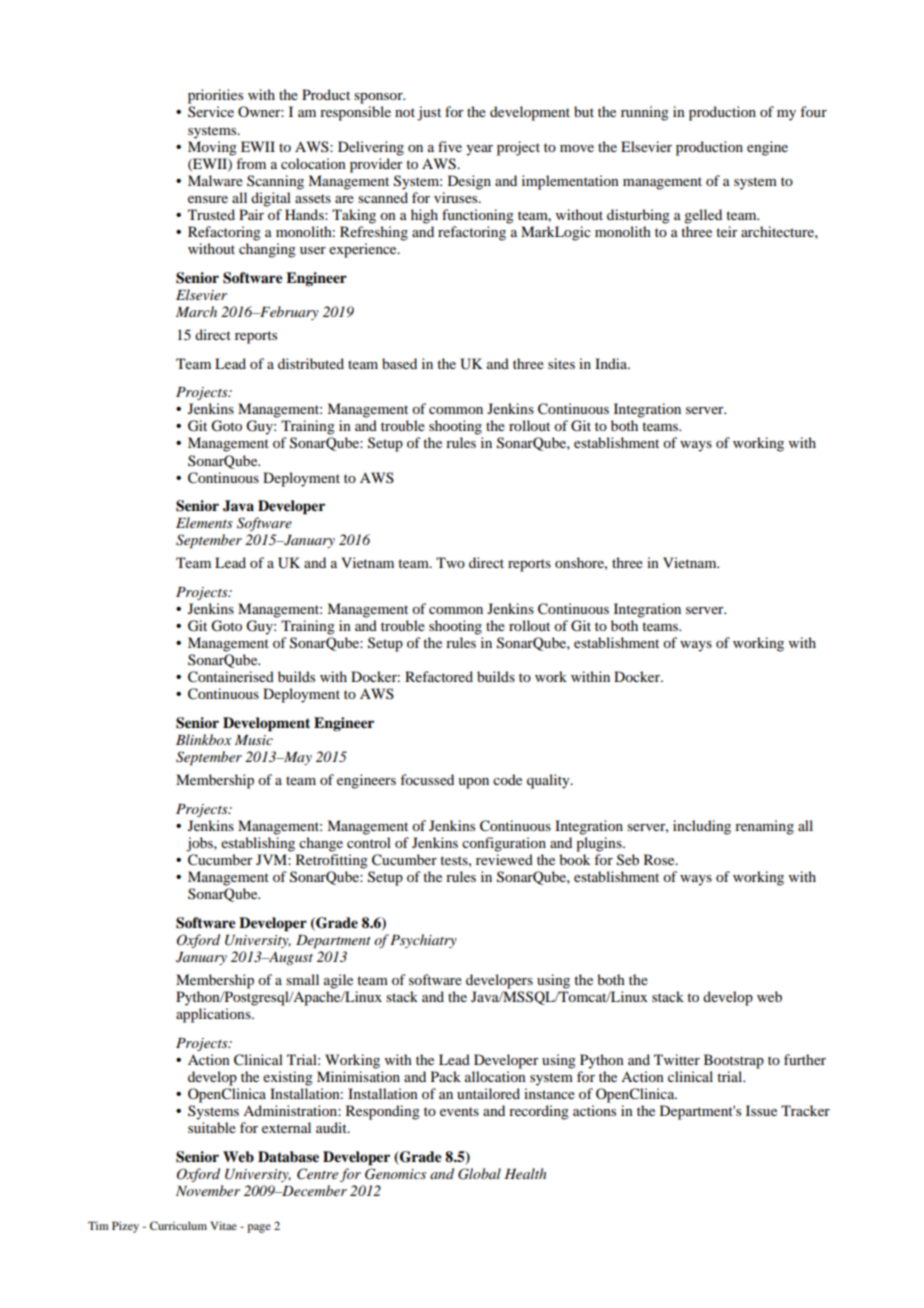 The image size is (924, 1308). What do you see at coordinates (258, 844) in the document?
I see `establishing` at bounding box center [258, 844].
